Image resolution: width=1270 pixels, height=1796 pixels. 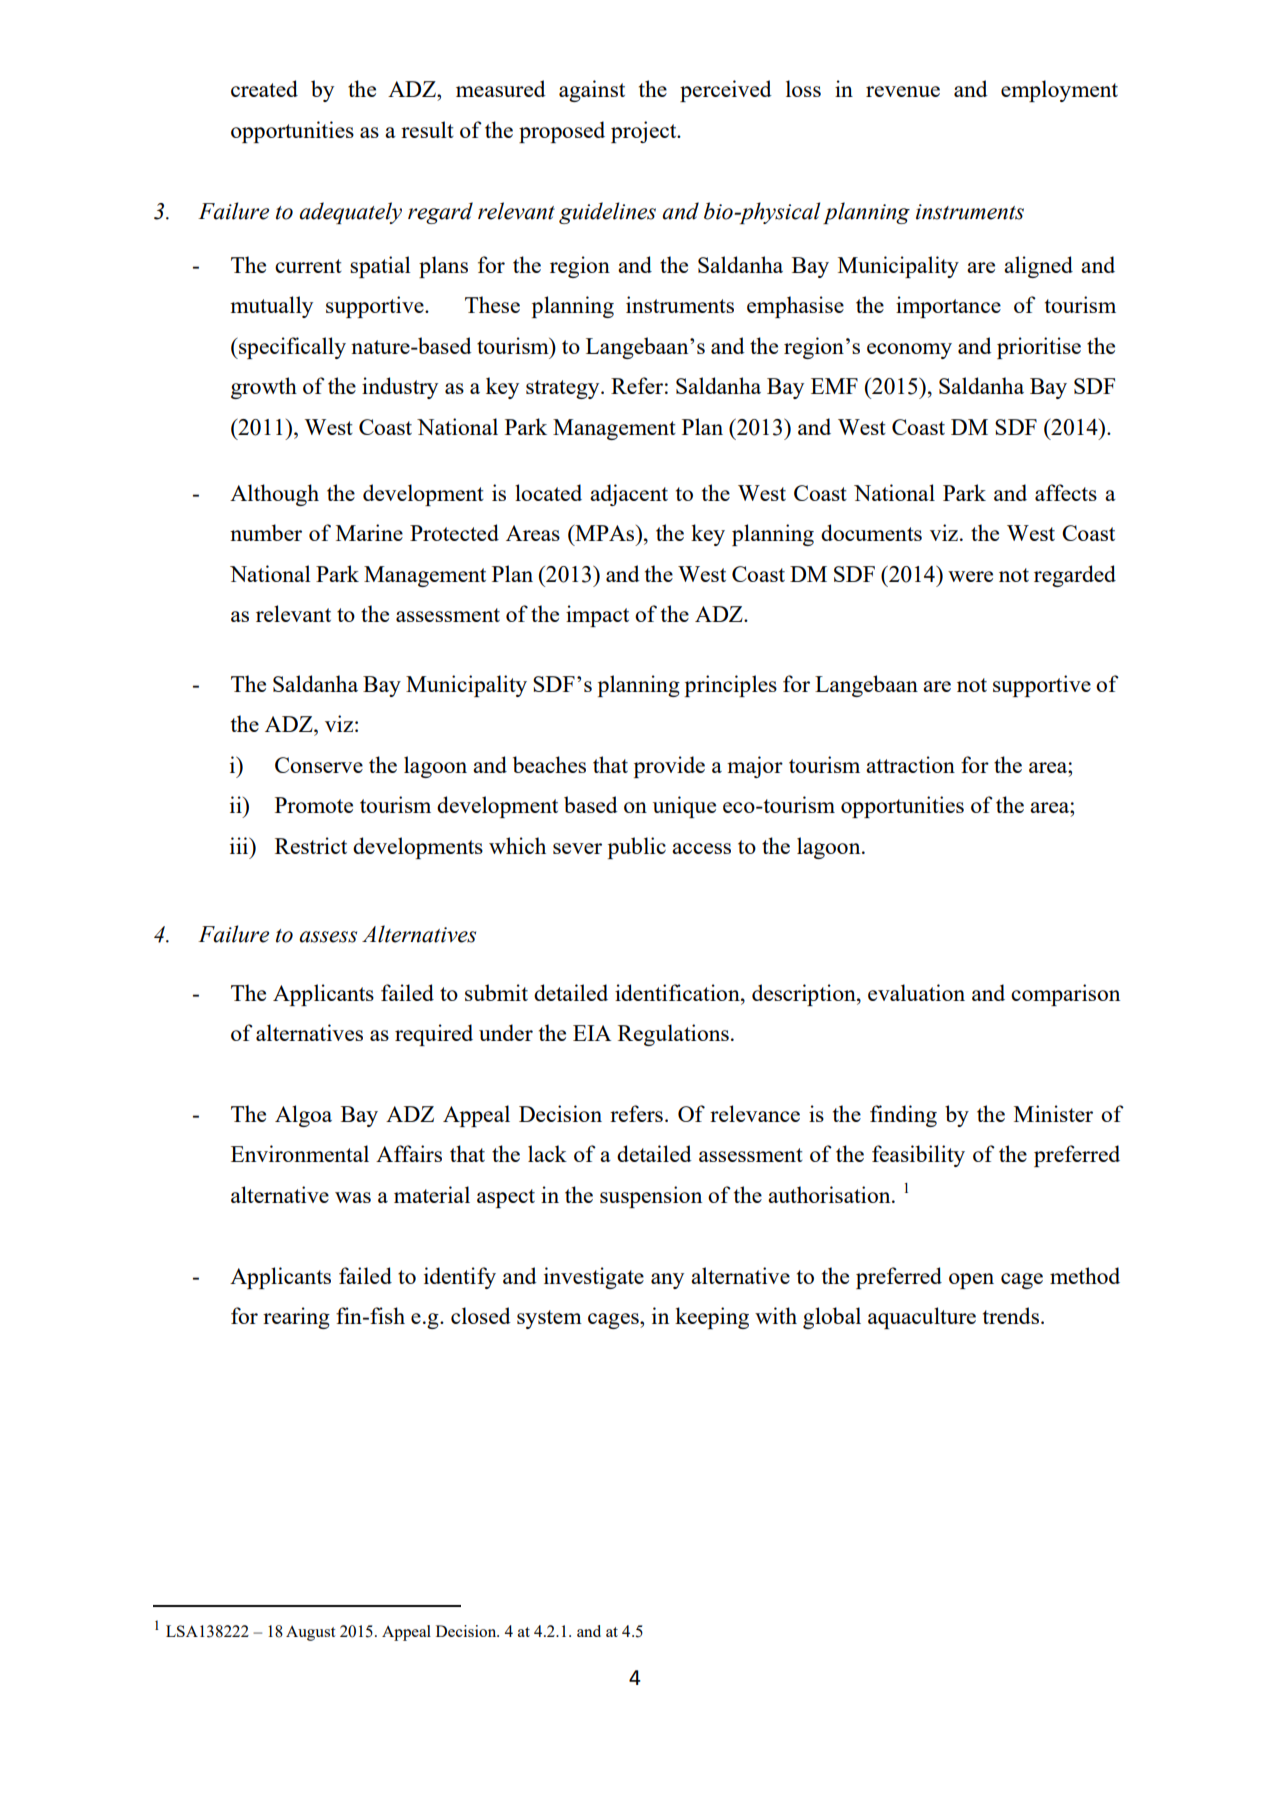 I want to click on employment, so click(x=1059, y=91).
